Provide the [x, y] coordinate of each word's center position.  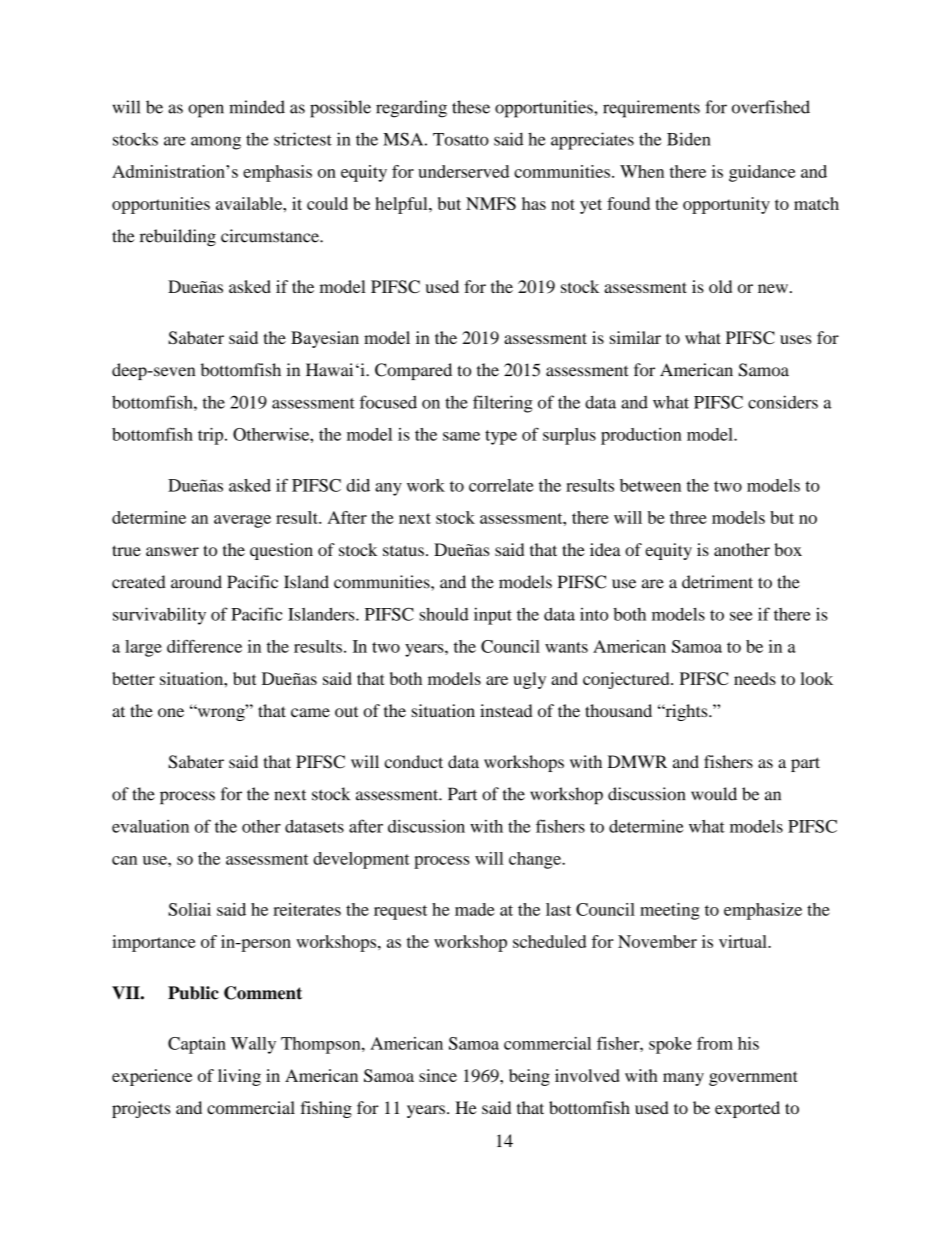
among [216, 143]
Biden [689, 139]
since [438, 1075]
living [239, 1077]
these [471, 107]
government [753, 1078]
